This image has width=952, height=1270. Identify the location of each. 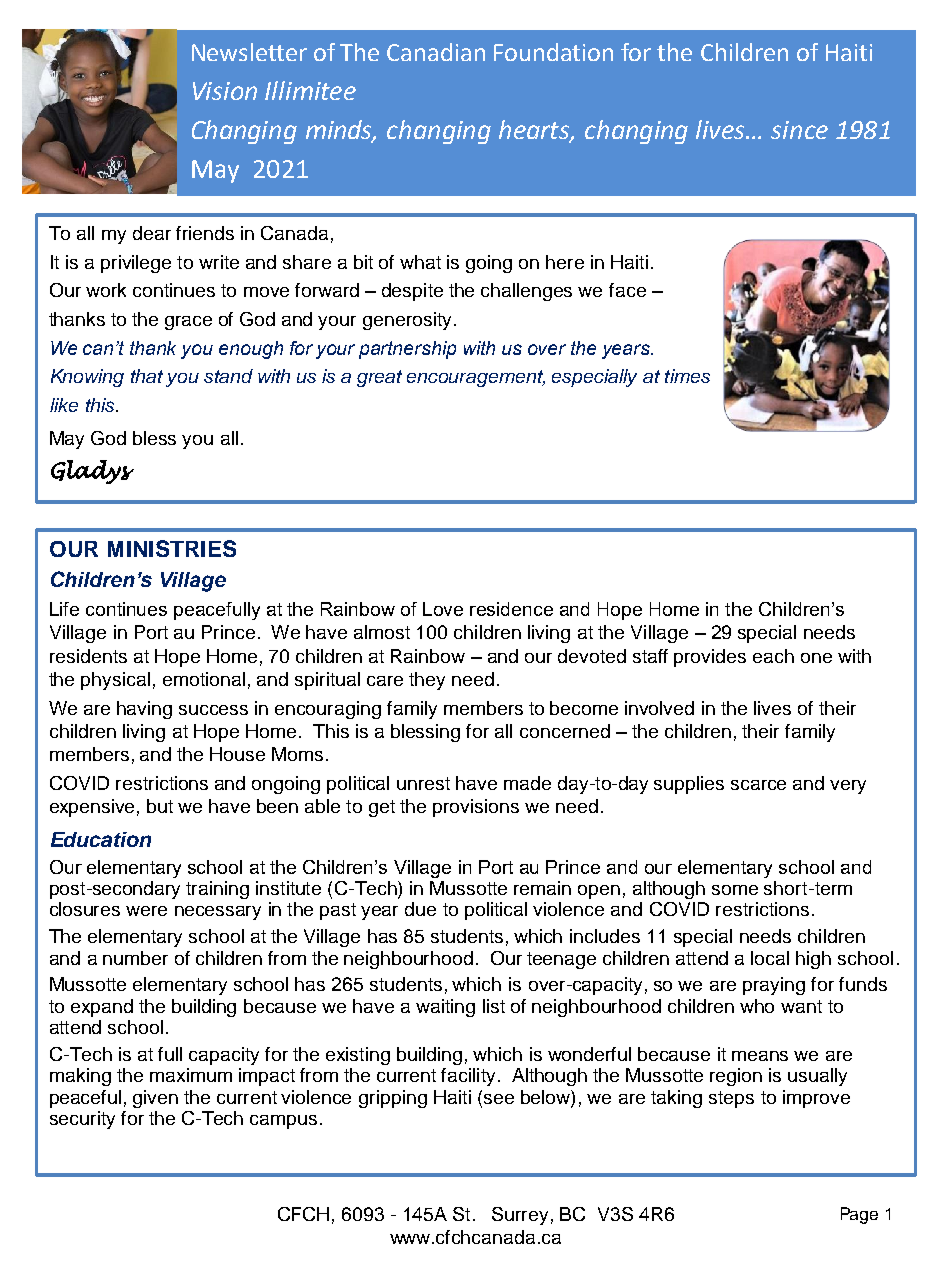
(773, 656).
